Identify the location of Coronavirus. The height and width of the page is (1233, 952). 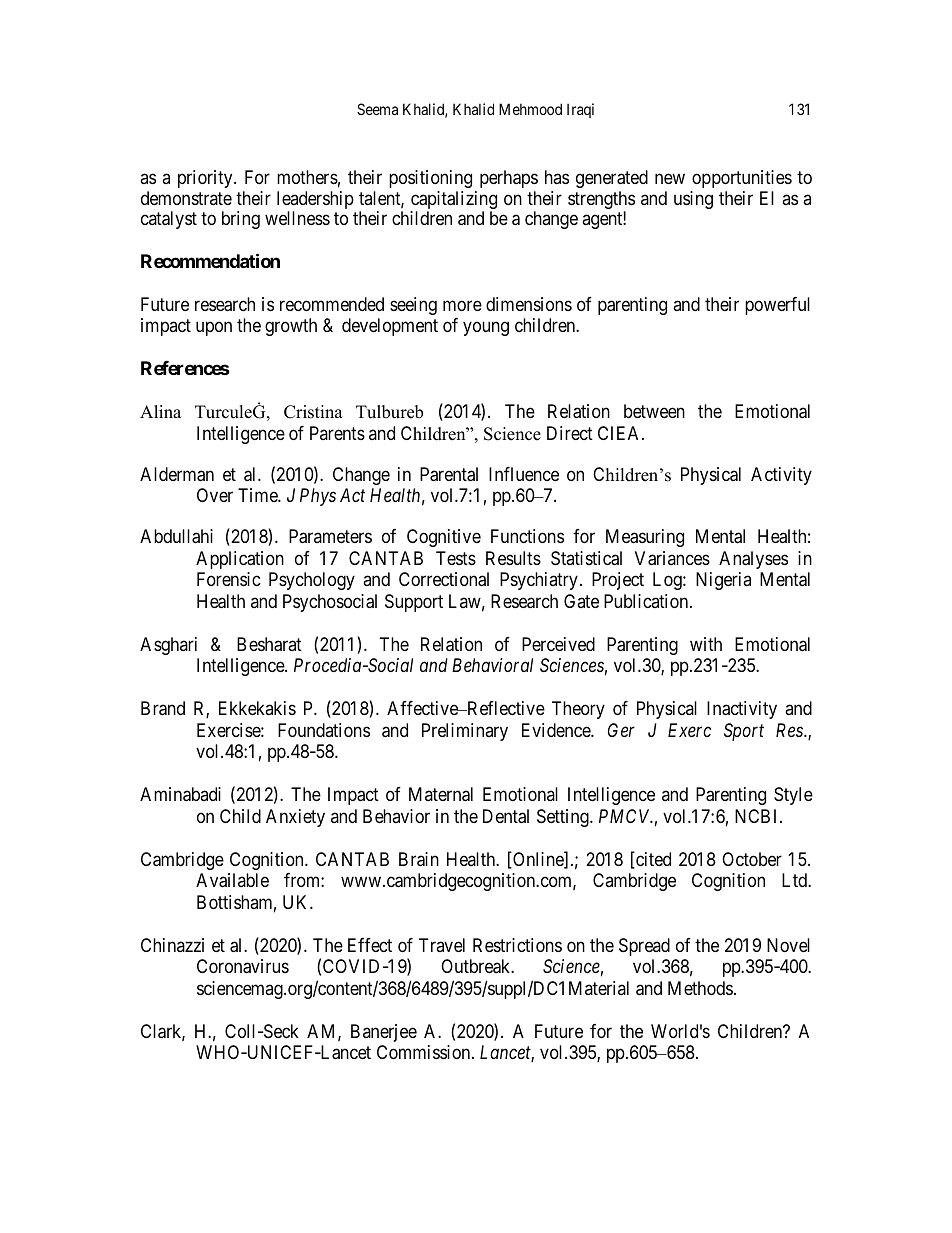
(243, 966).
